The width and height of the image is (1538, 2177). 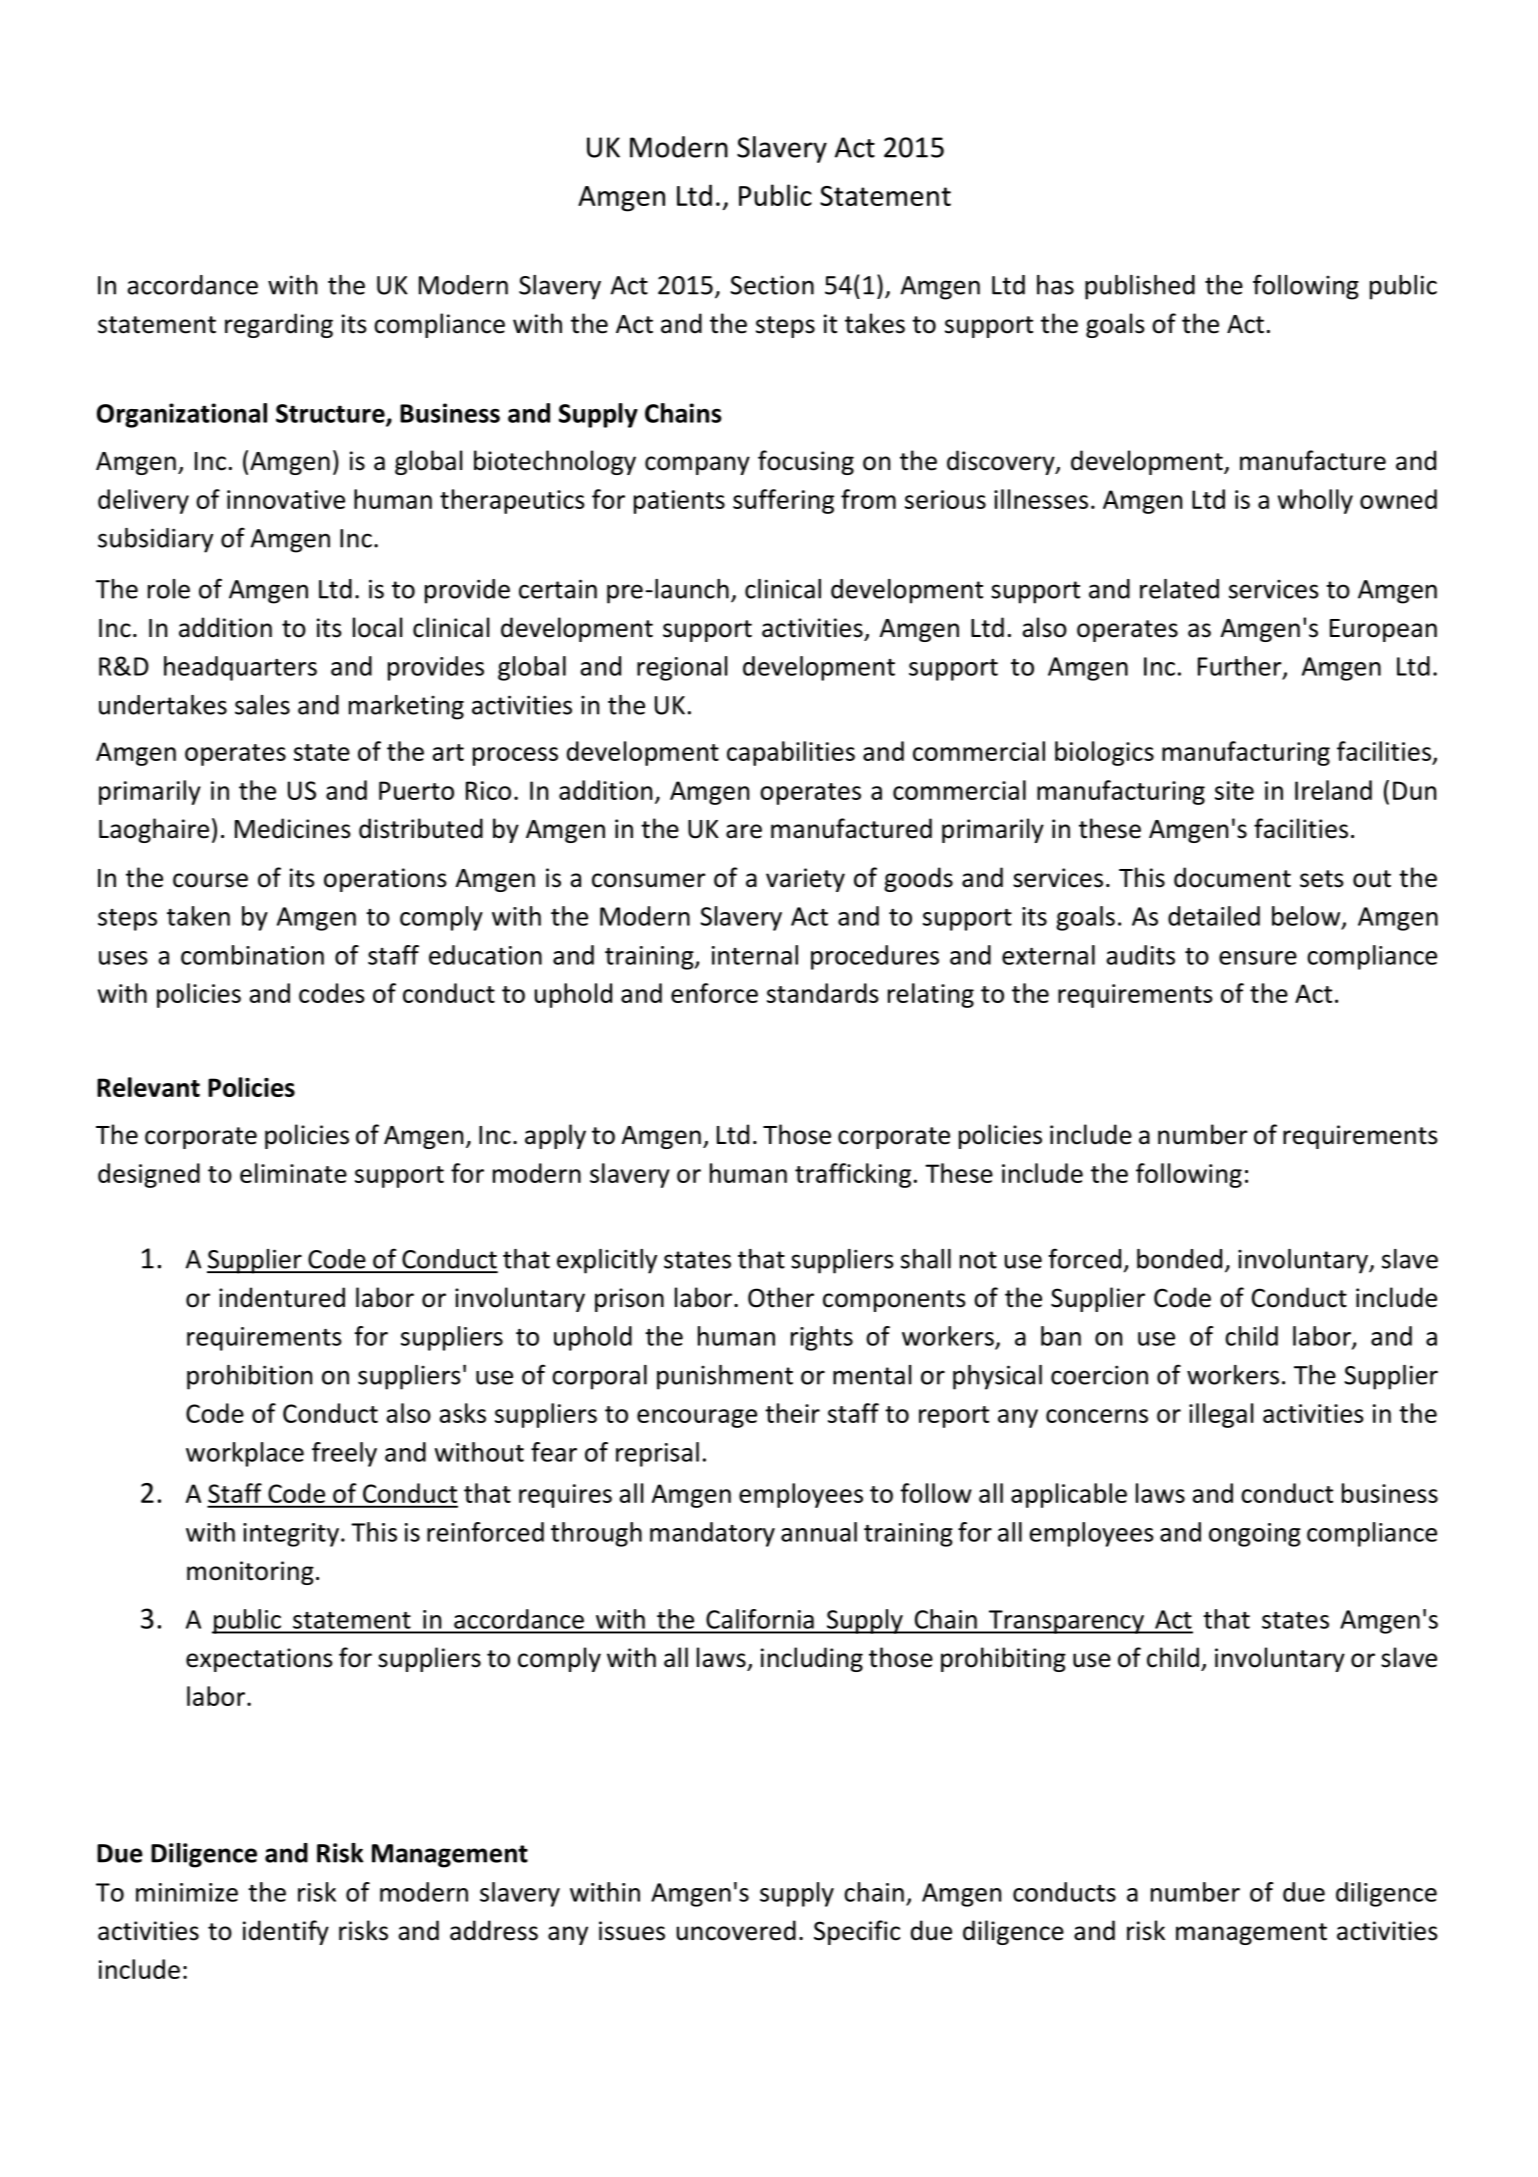 What do you see at coordinates (279, 325) in the image?
I see `regarding` at bounding box center [279, 325].
